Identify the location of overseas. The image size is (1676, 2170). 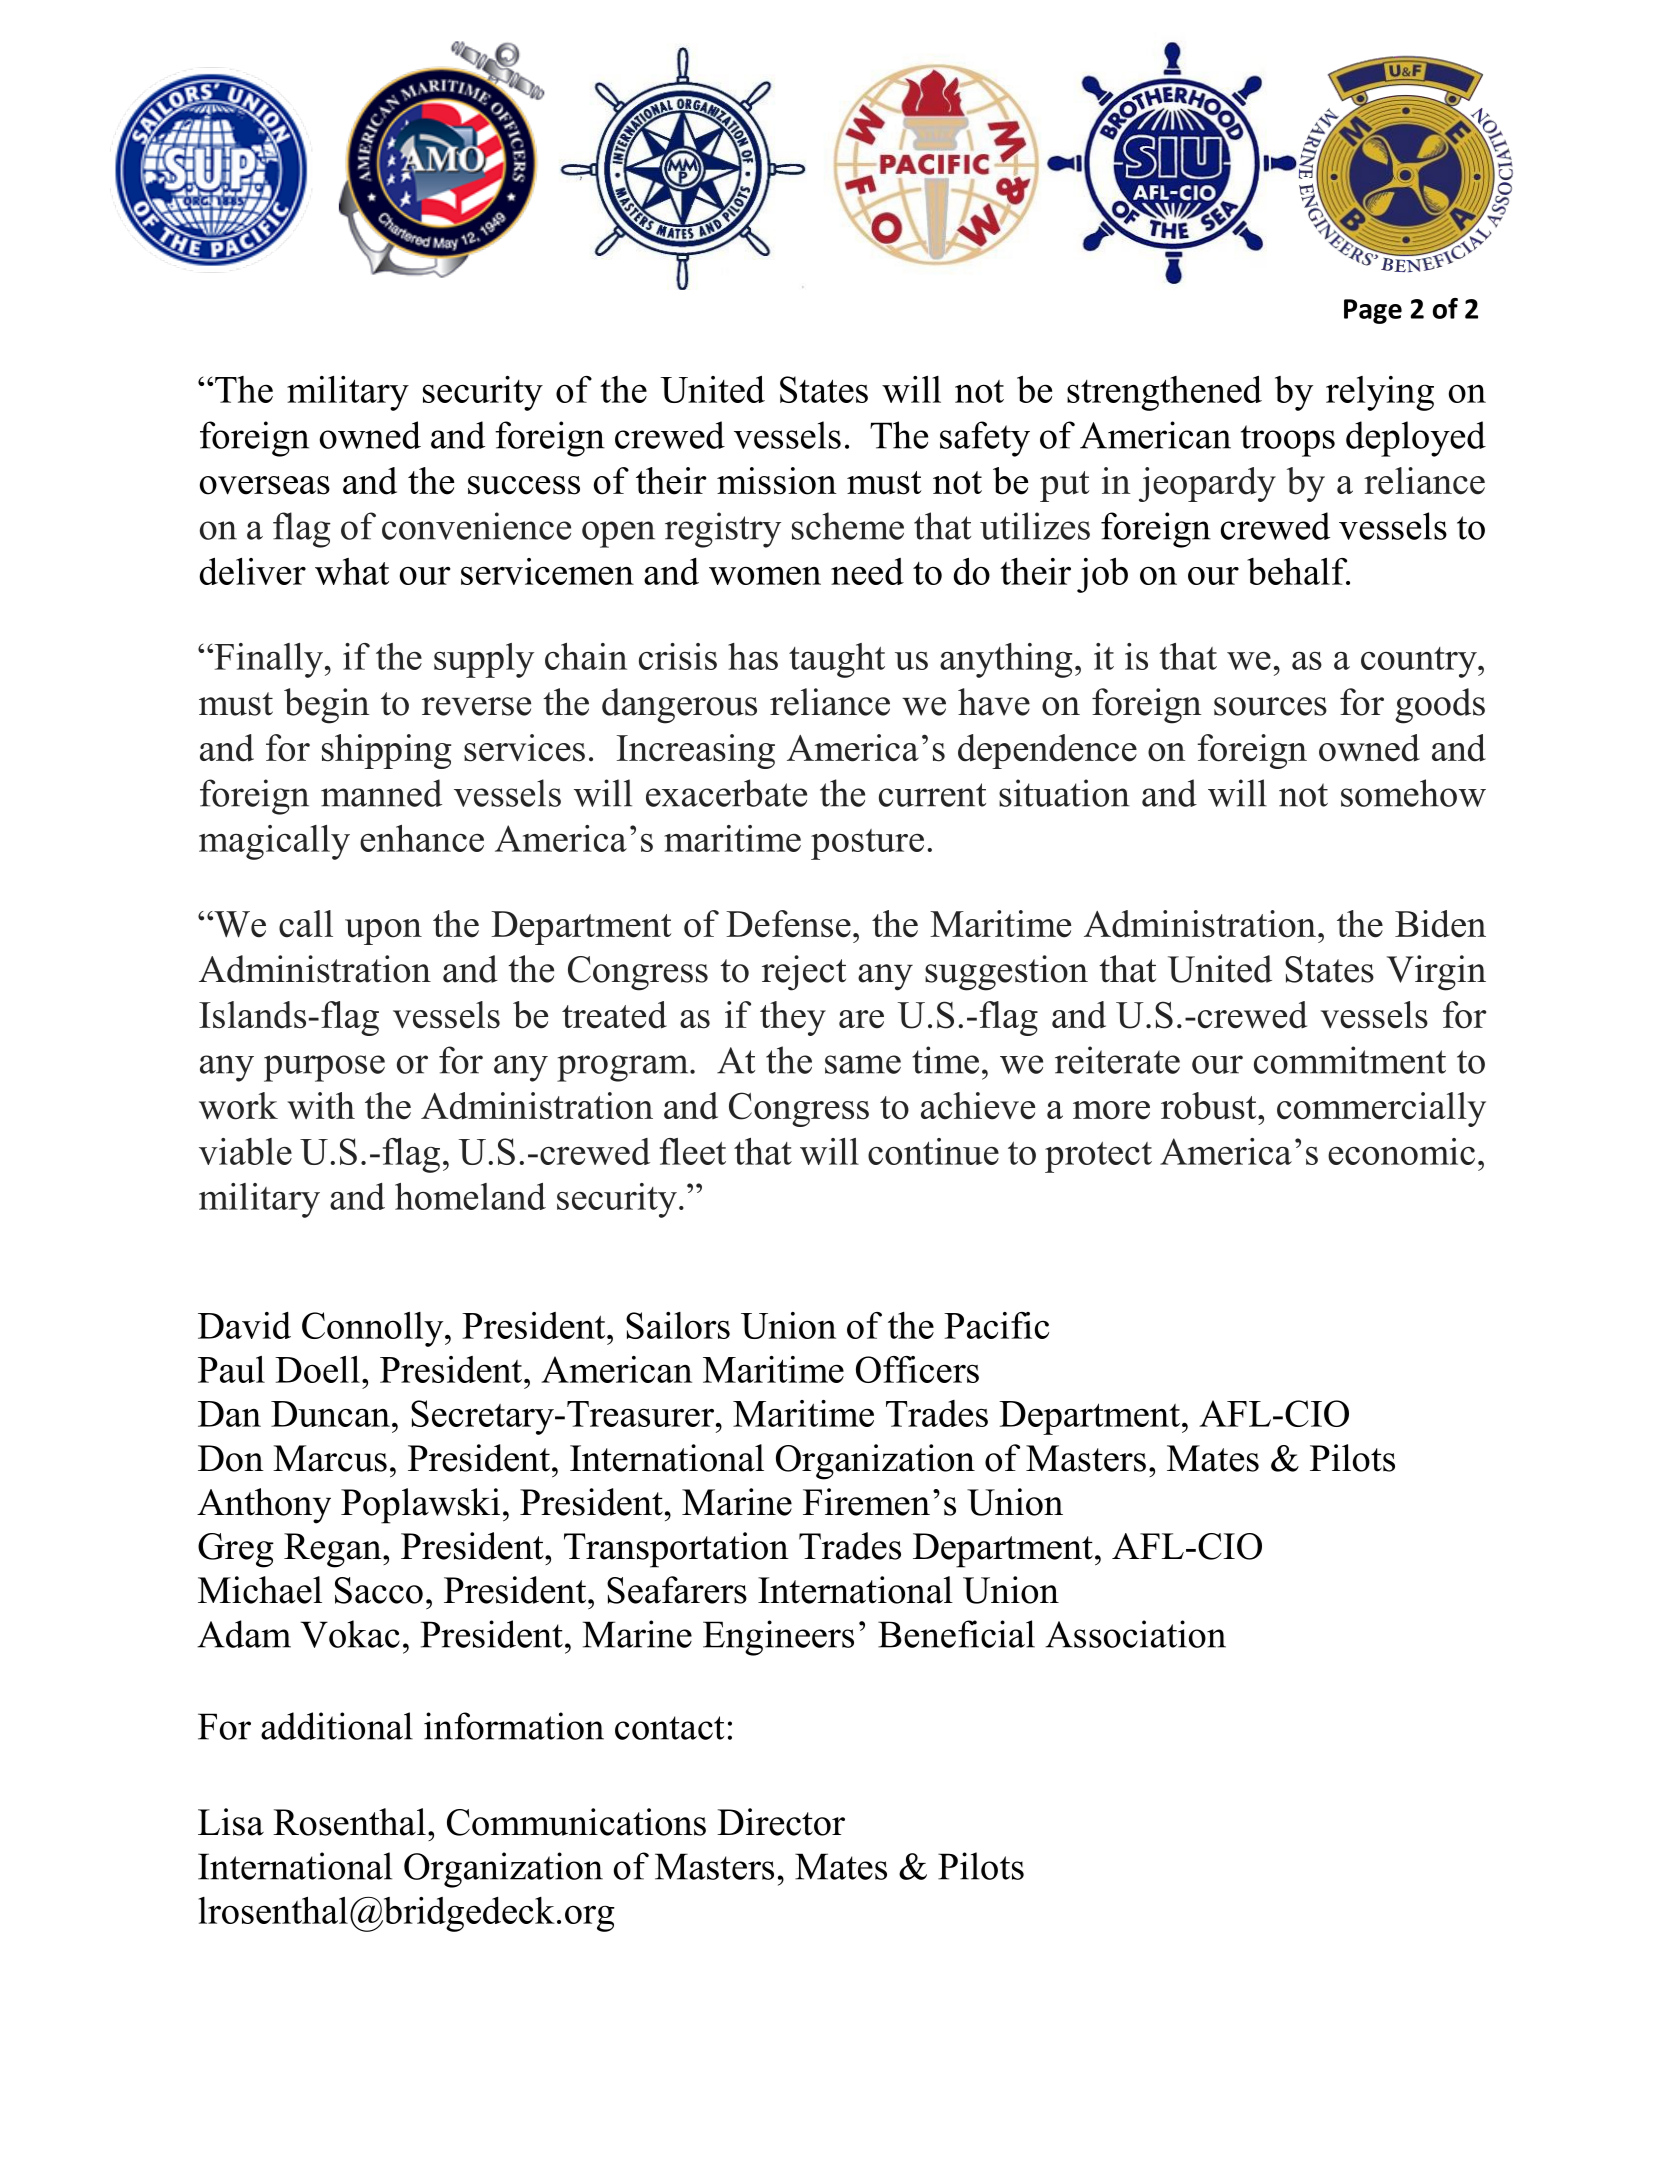
(265, 485).
